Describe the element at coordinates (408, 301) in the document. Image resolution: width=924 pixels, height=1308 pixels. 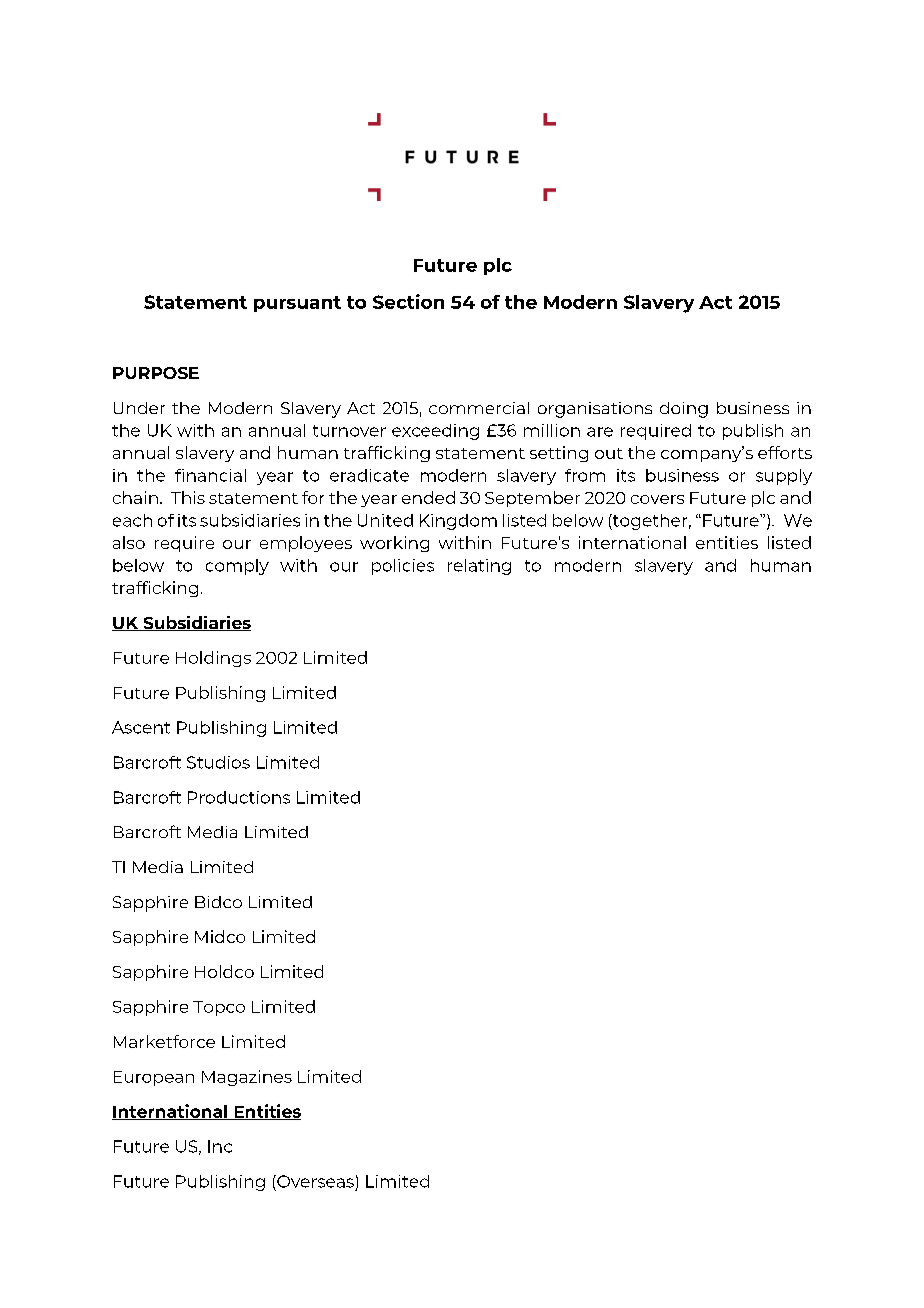
I see `Section` at that location.
